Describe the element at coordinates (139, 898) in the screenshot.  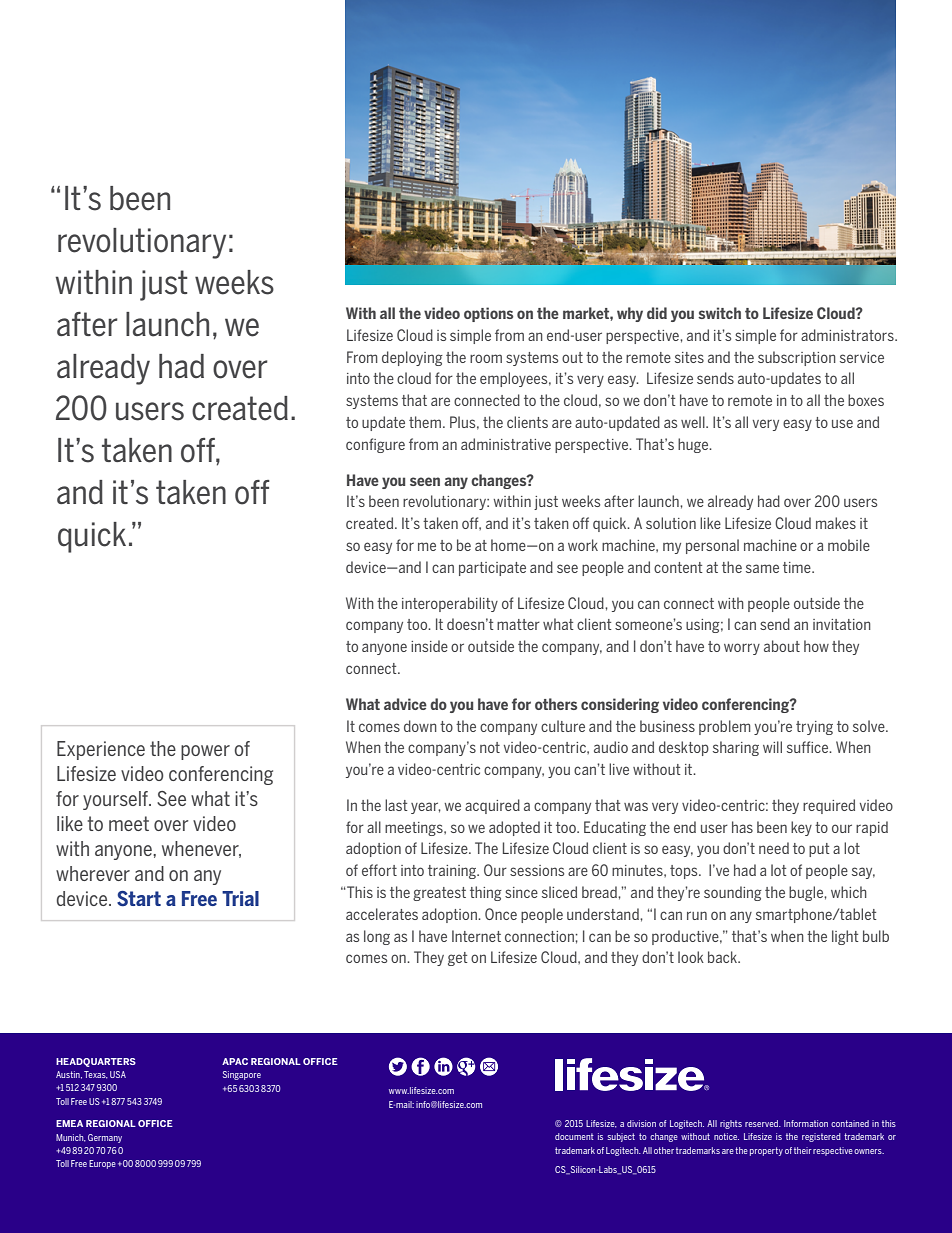
I see `Start` at that location.
